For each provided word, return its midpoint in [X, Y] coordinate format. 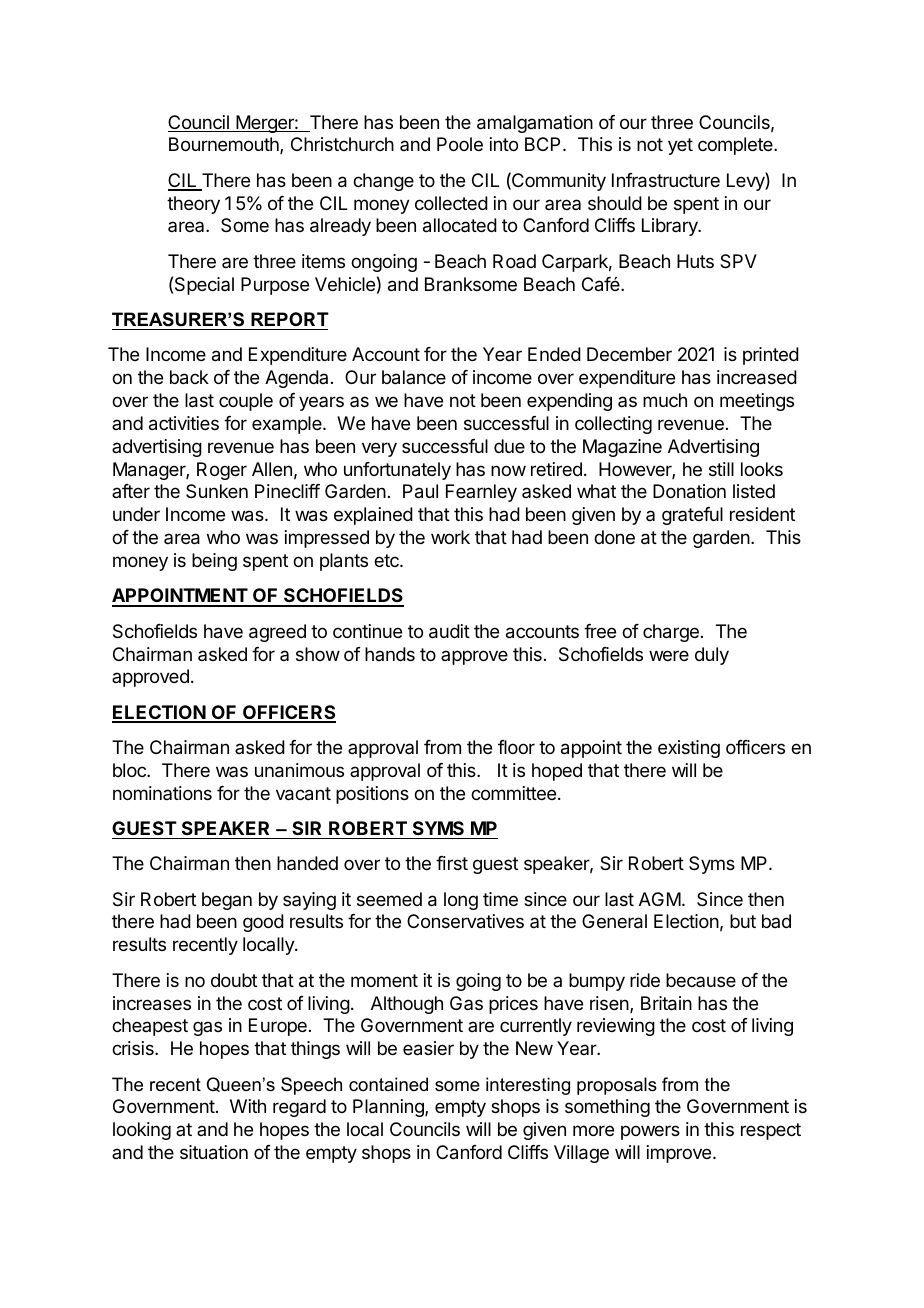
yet [680, 146]
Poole [460, 144]
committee [513, 793]
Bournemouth [225, 145]
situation [214, 1152]
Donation [689, 491]
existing [689, 749]
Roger [222, 471]
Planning [389, 1108]
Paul [420, 491]
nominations [162, 793]
